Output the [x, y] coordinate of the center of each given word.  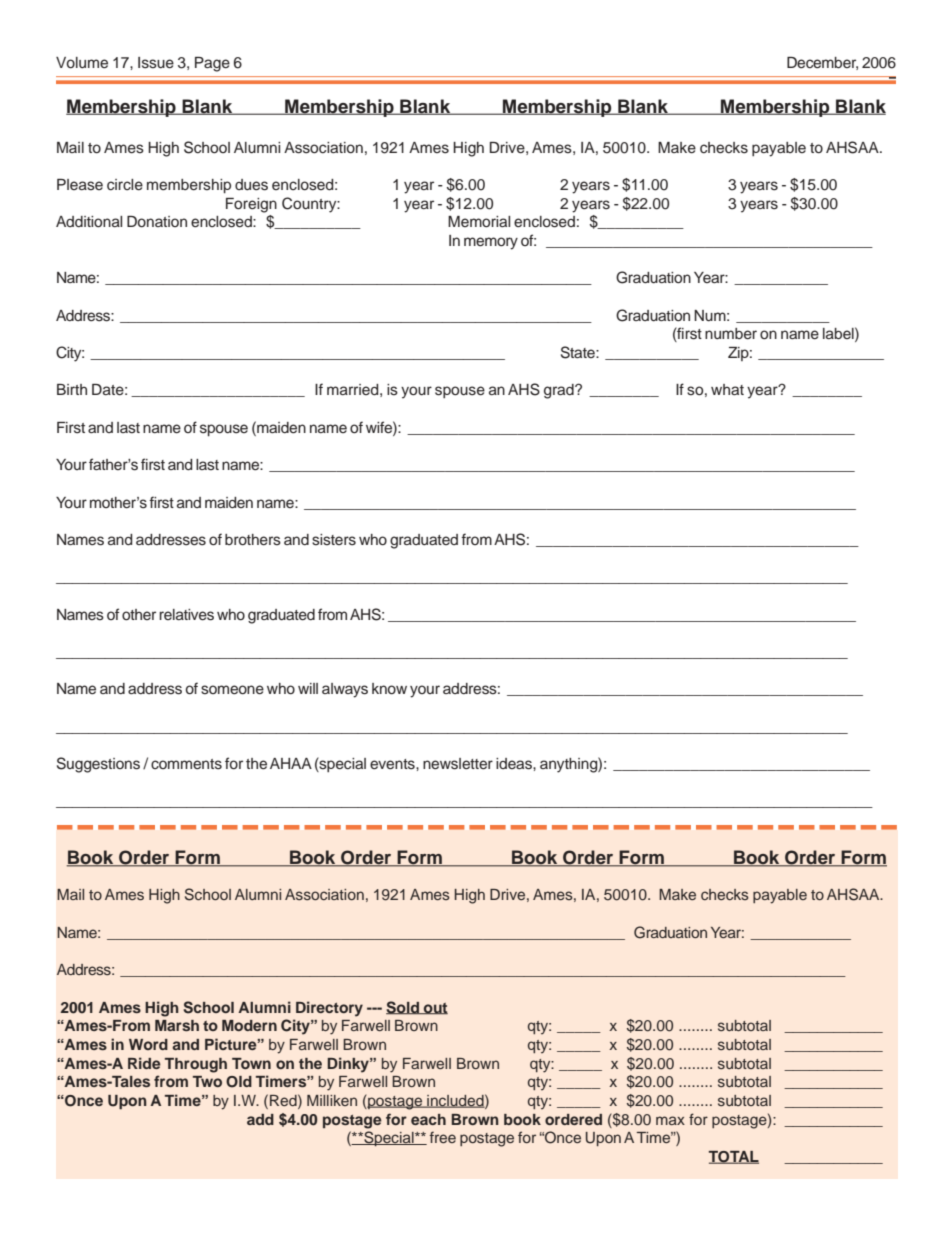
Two [207, 1081]
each [428, 1119]
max [670, 1120]
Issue [156, 63]
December [822, 63]
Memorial [479, 221]
